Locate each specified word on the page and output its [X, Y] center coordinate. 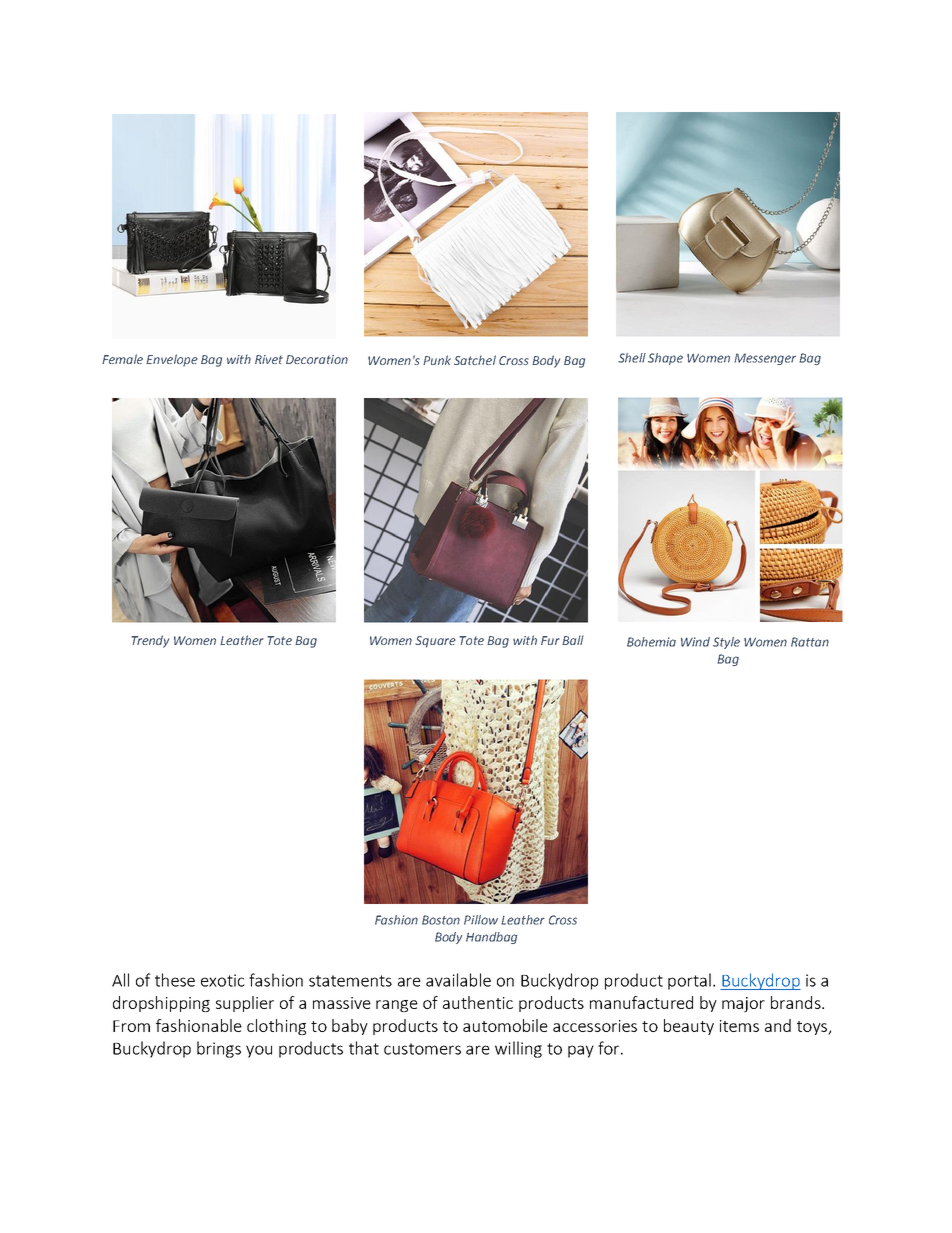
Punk [437, 360]
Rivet [269, 359]
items [739, 1026]
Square [435, 642]
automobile [505, 1025]
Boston [441, 920]
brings [219, 1049]
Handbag [491, 938]
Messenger [765, 359]
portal [689, 981]
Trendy [150, 641]
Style [726, 643]
